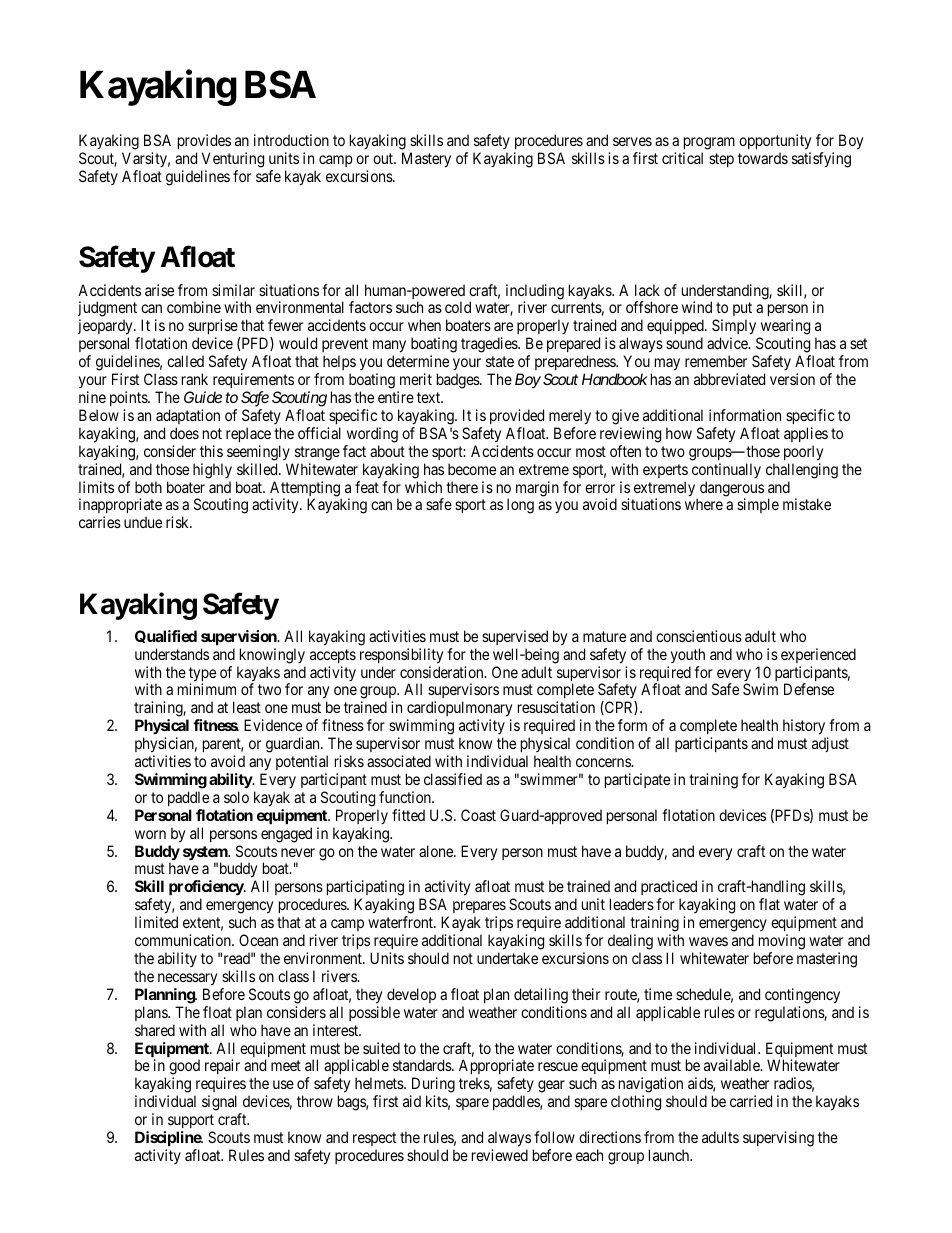 The image size is (952, 1233). What do you see at coordinates (426, 160) in the screenshot?
I see `Mastery` at bounding box center [426, 160].
